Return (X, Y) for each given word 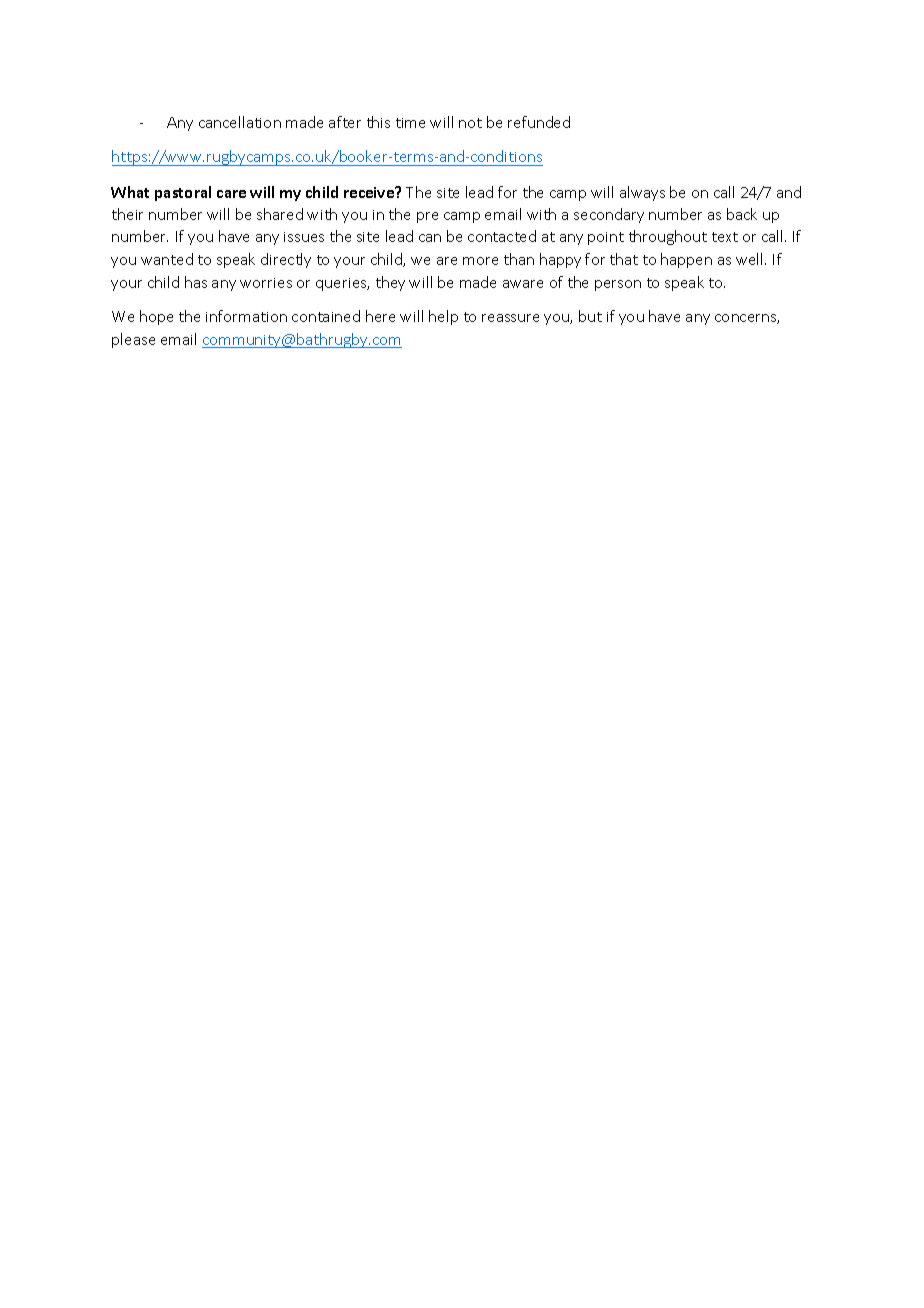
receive (370, 192)
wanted (167, 259)
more (480, 261)
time (410, 123)
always (642, 193)
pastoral (183, 193)
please (133, 340)
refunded (539, 122)
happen (686, 260)
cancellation (240, 122)
